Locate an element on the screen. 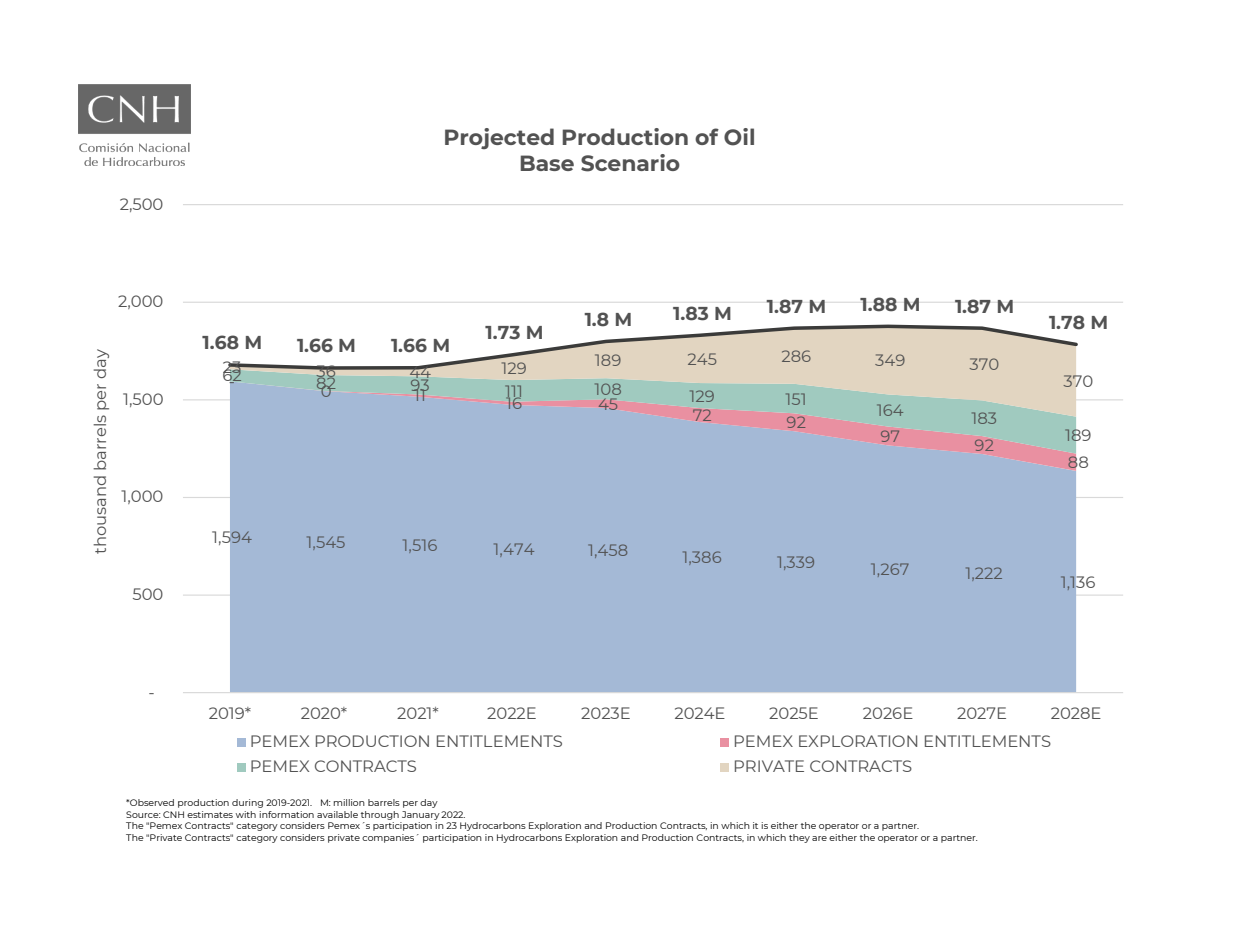  Base is located at coordinates (547, 163).
